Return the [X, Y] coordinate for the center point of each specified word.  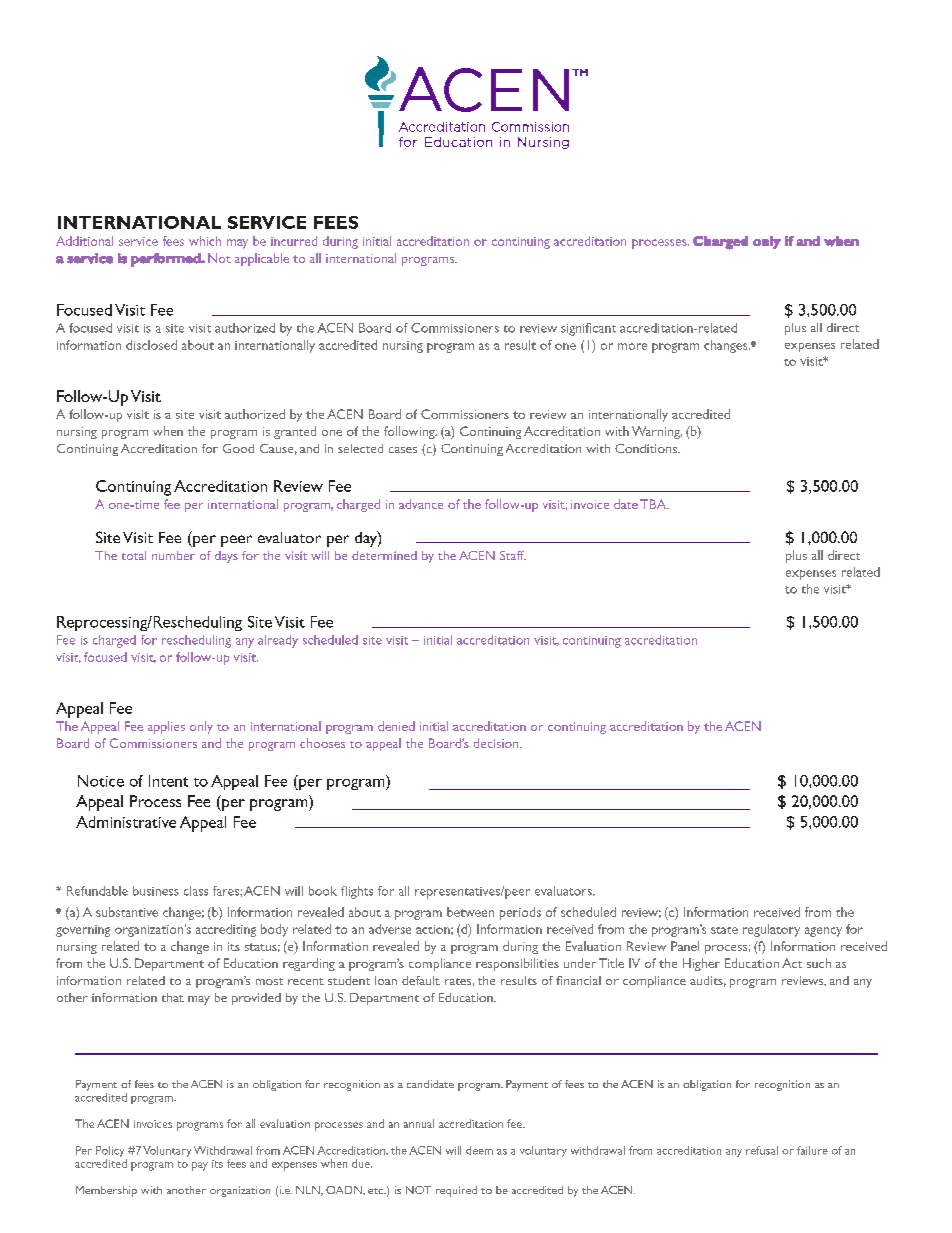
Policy [111, 1153]
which [205, 241]
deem [479, 1150]
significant [588, 329]
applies [166, 727]
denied [396, 726]
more [632, 346]
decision [497, 743]
